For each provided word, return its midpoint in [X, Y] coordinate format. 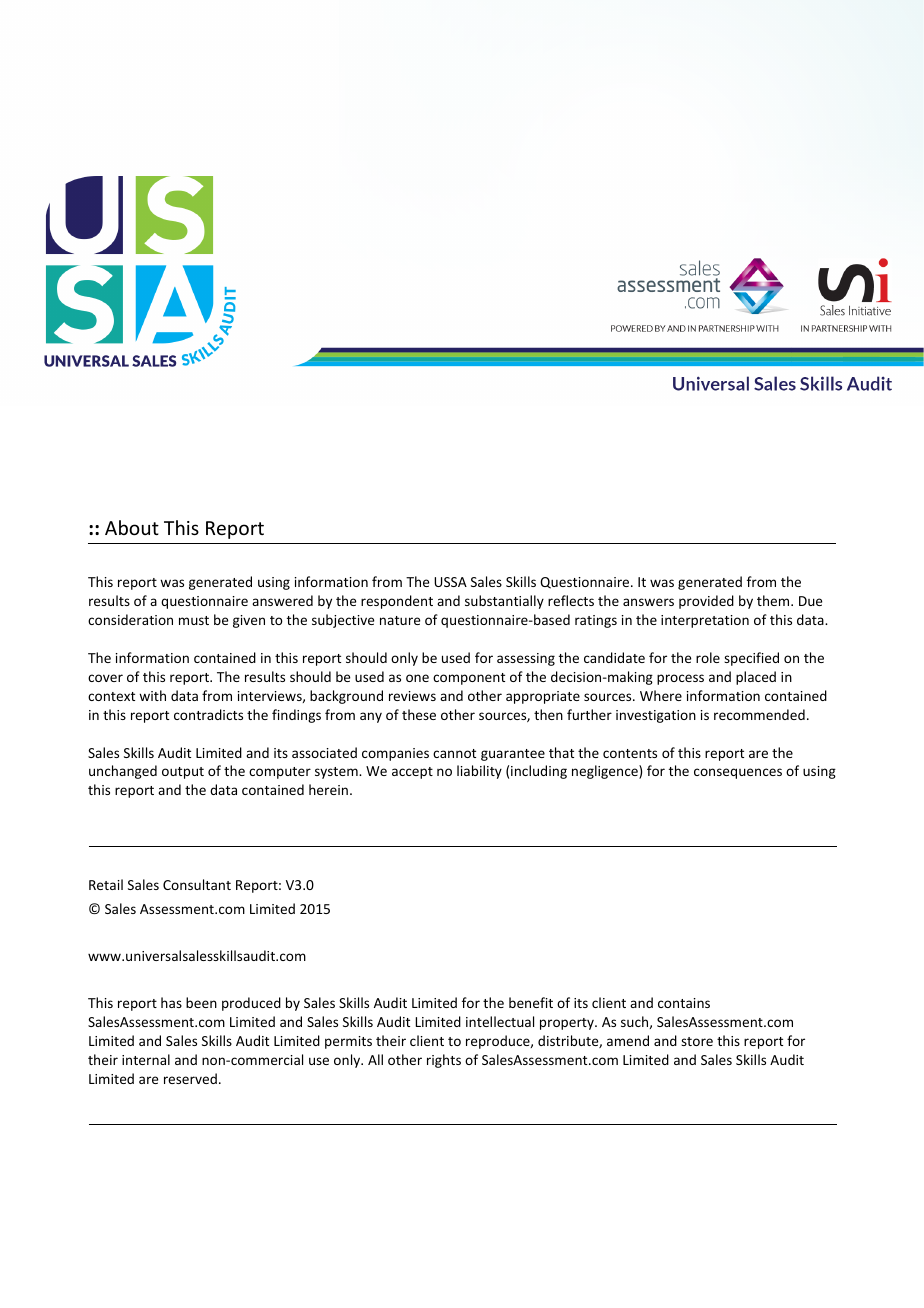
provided [706, 602]
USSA [450, 582]
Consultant [197, 884]
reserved [190, 1078]
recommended [759, 714]
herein [328, 789]
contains [684, 1003]
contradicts [208, 714]
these [419, 714]
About [132, 527]
